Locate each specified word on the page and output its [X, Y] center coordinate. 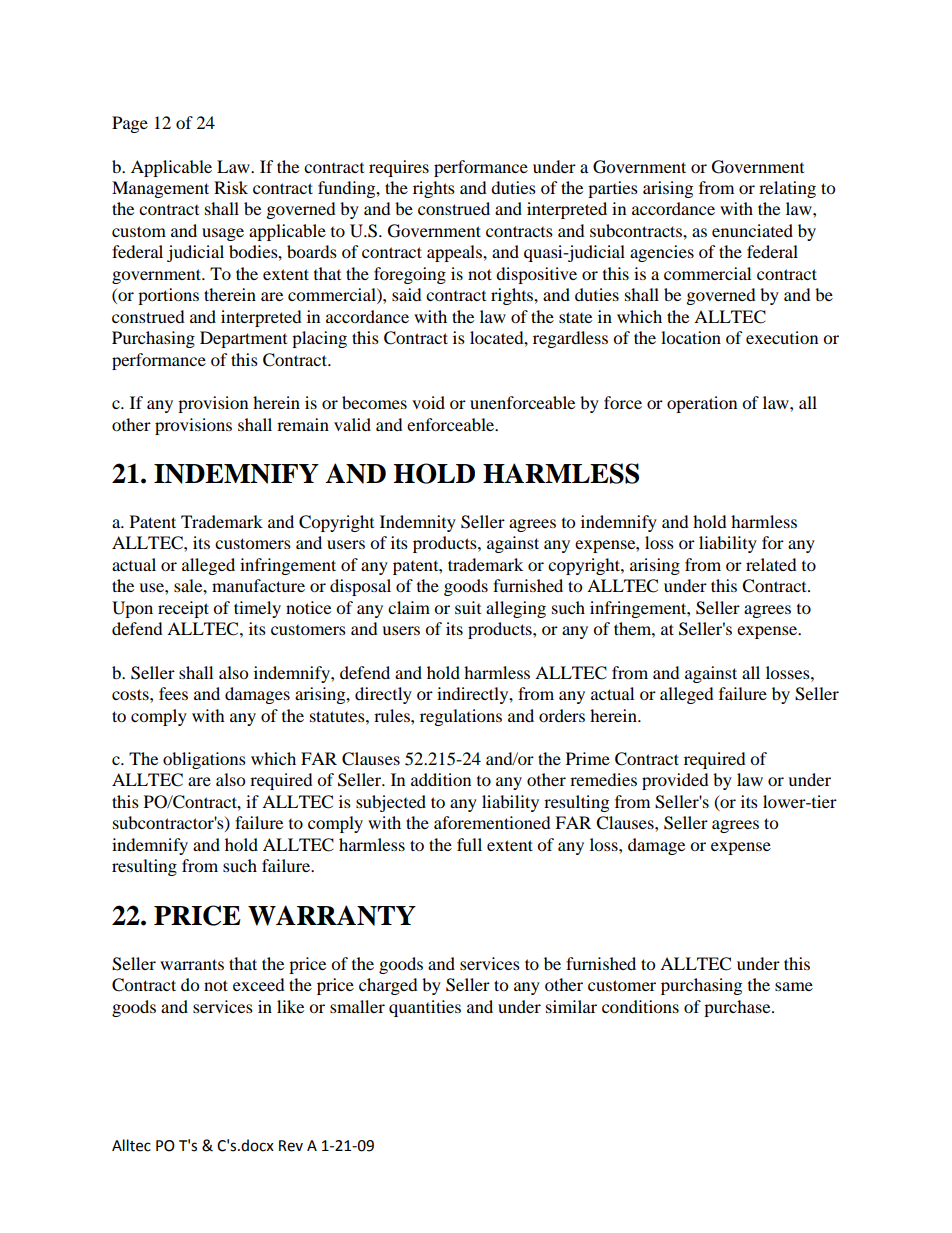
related [771, 564]
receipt [183, 609]
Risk [231, 187]
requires [399, 168]
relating [787, 189]
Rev [291, 1146]
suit [468, 607]
